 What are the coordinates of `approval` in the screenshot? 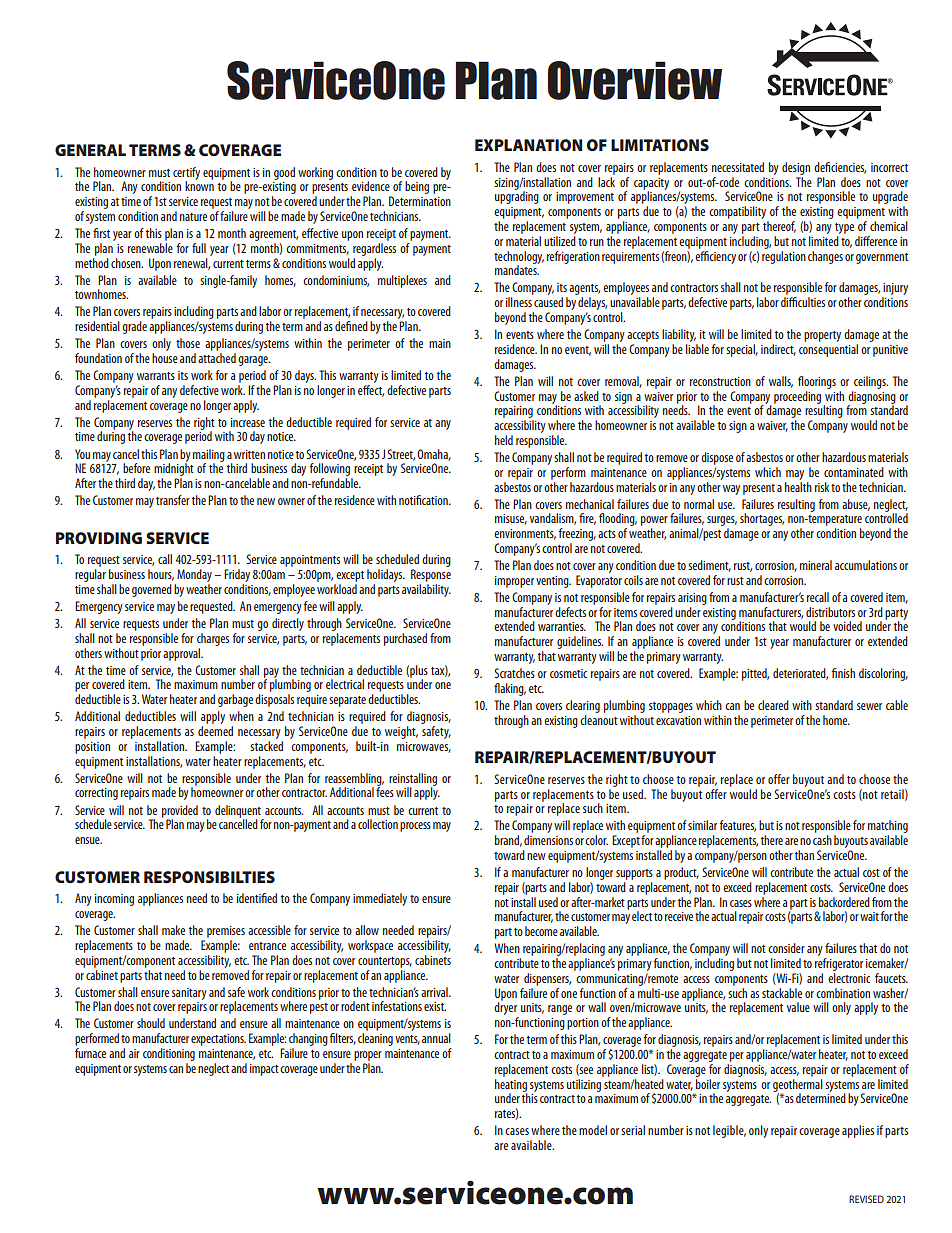 It's located at (183, 654).
